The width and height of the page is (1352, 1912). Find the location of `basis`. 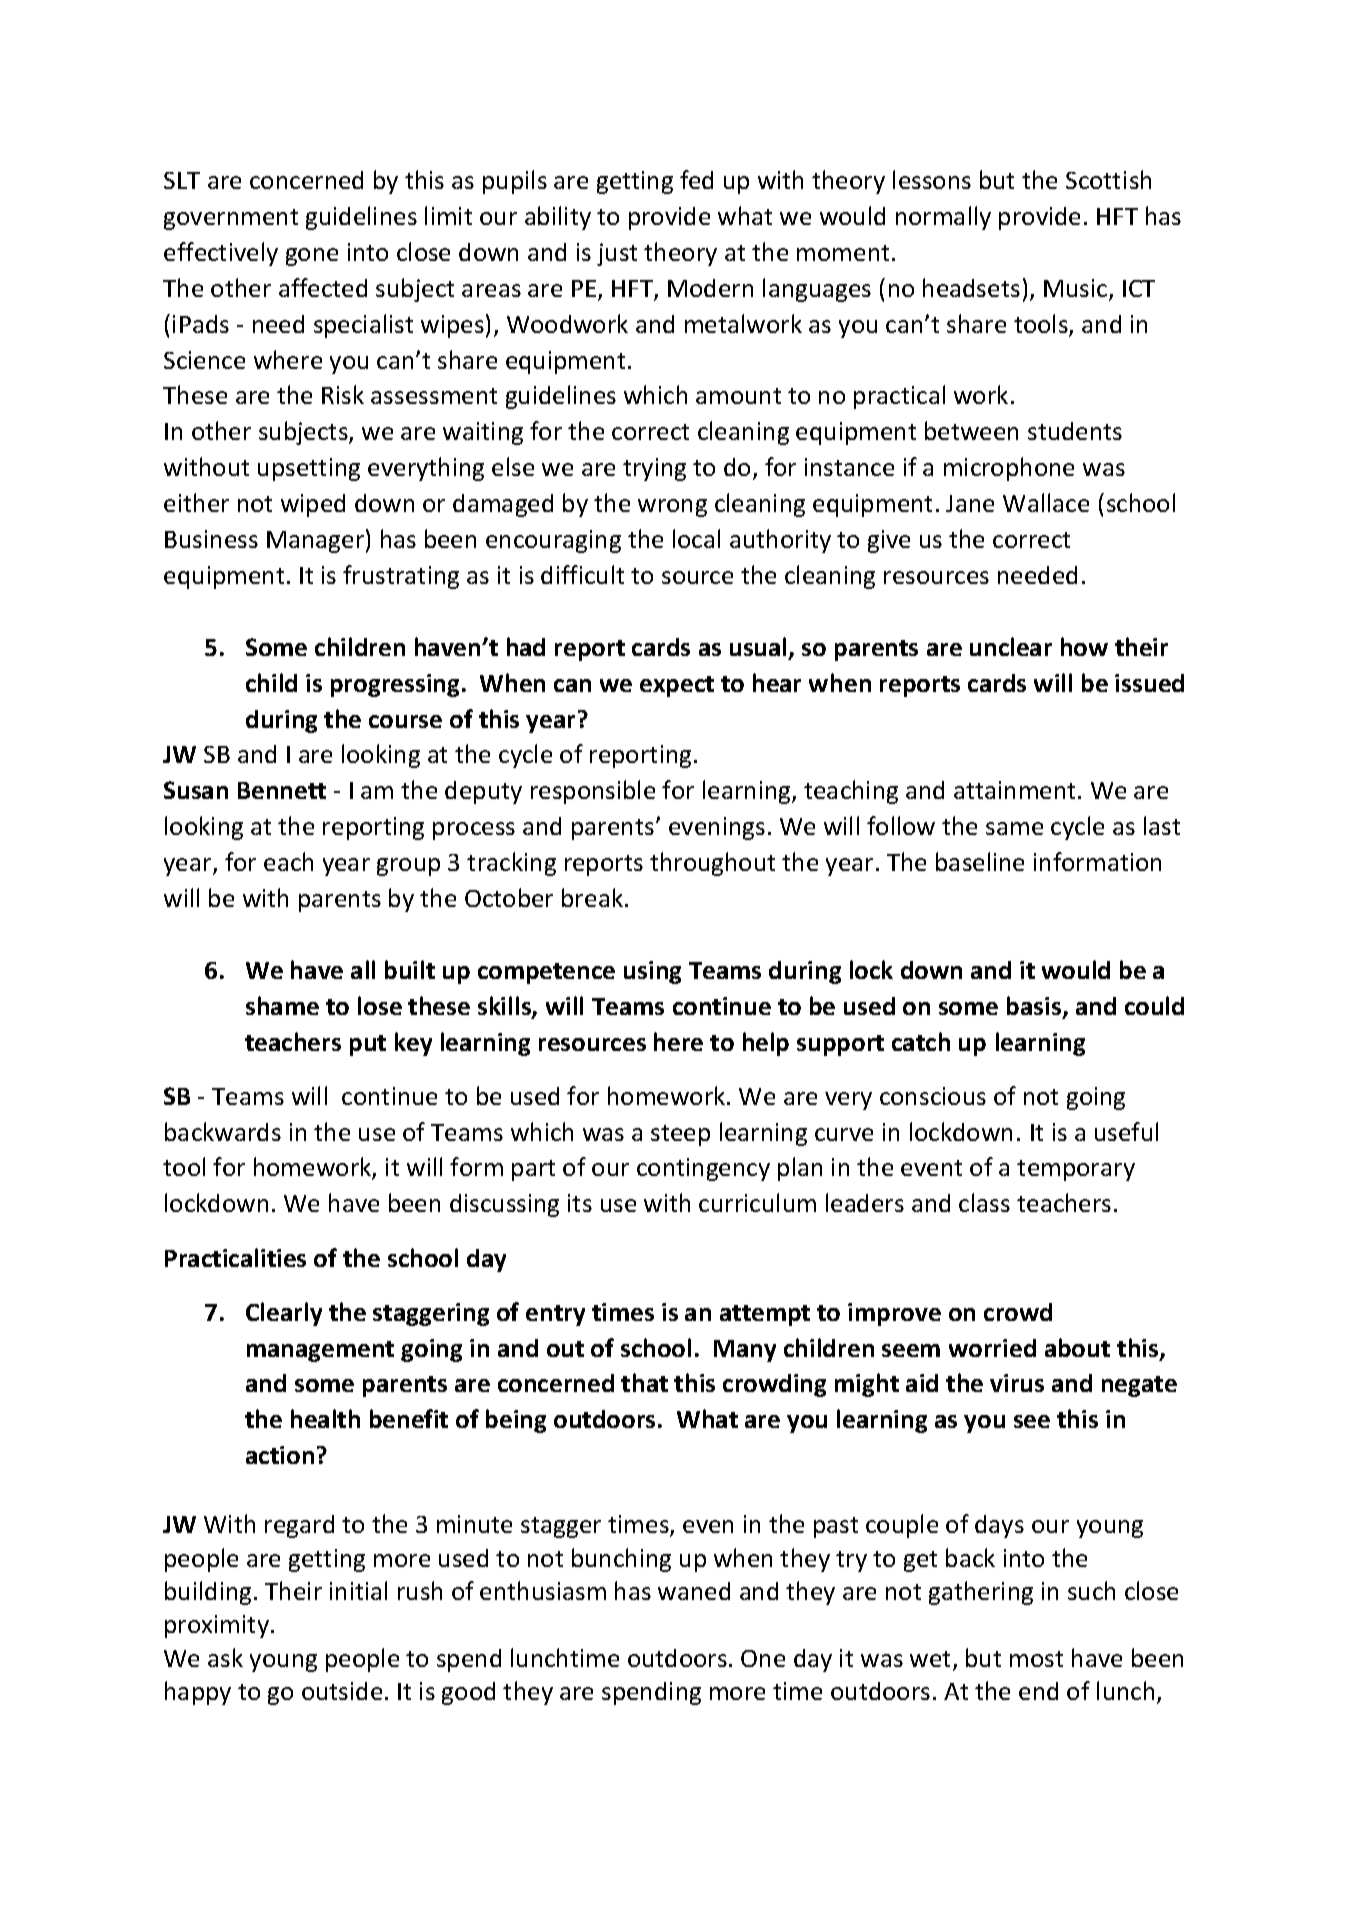

basis is located at coordinates (1035, 1007).
